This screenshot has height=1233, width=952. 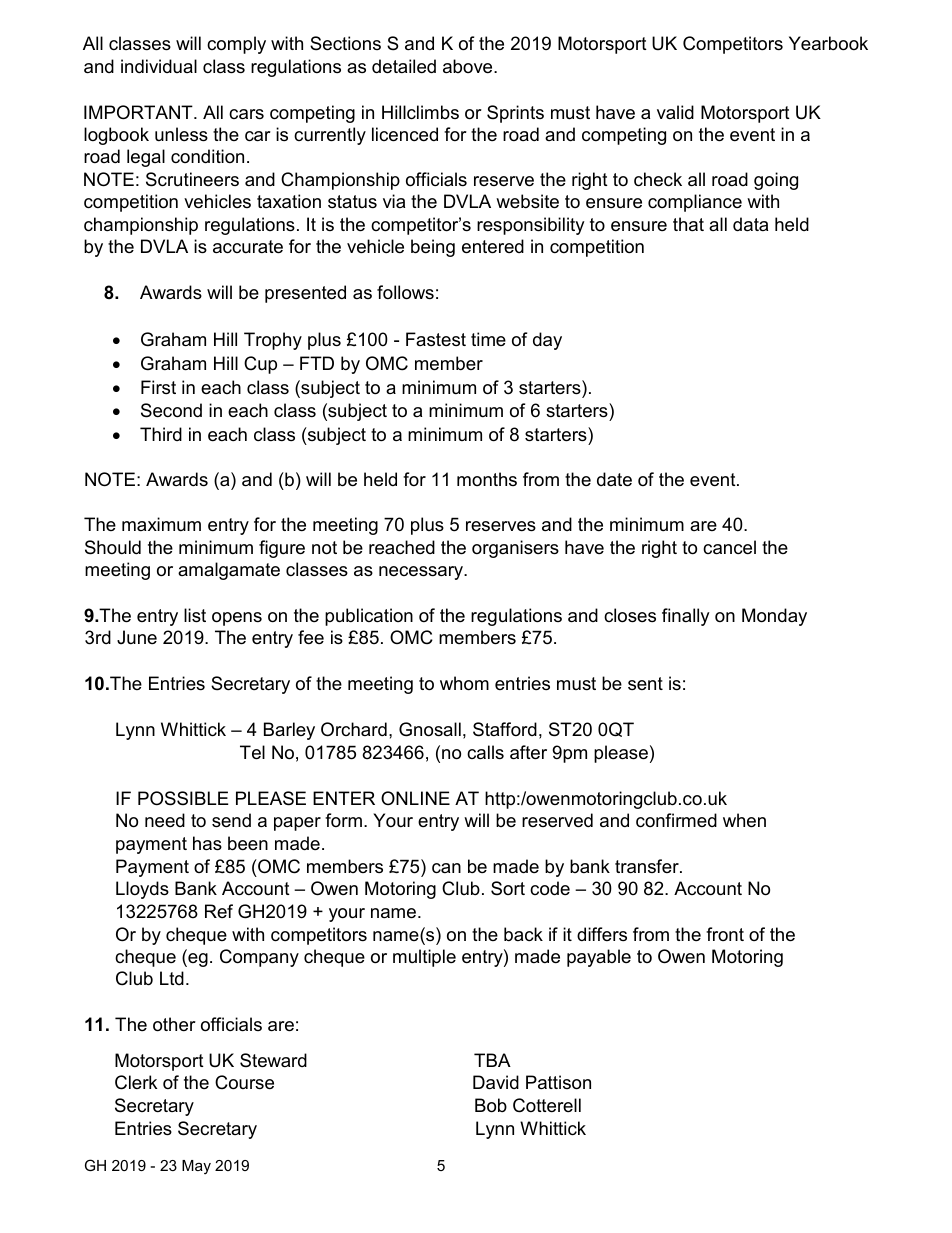 What do you see at coordinates (491, 1105) in the screenshot?
I see `Bob` at bounding box center [491, 1105].
